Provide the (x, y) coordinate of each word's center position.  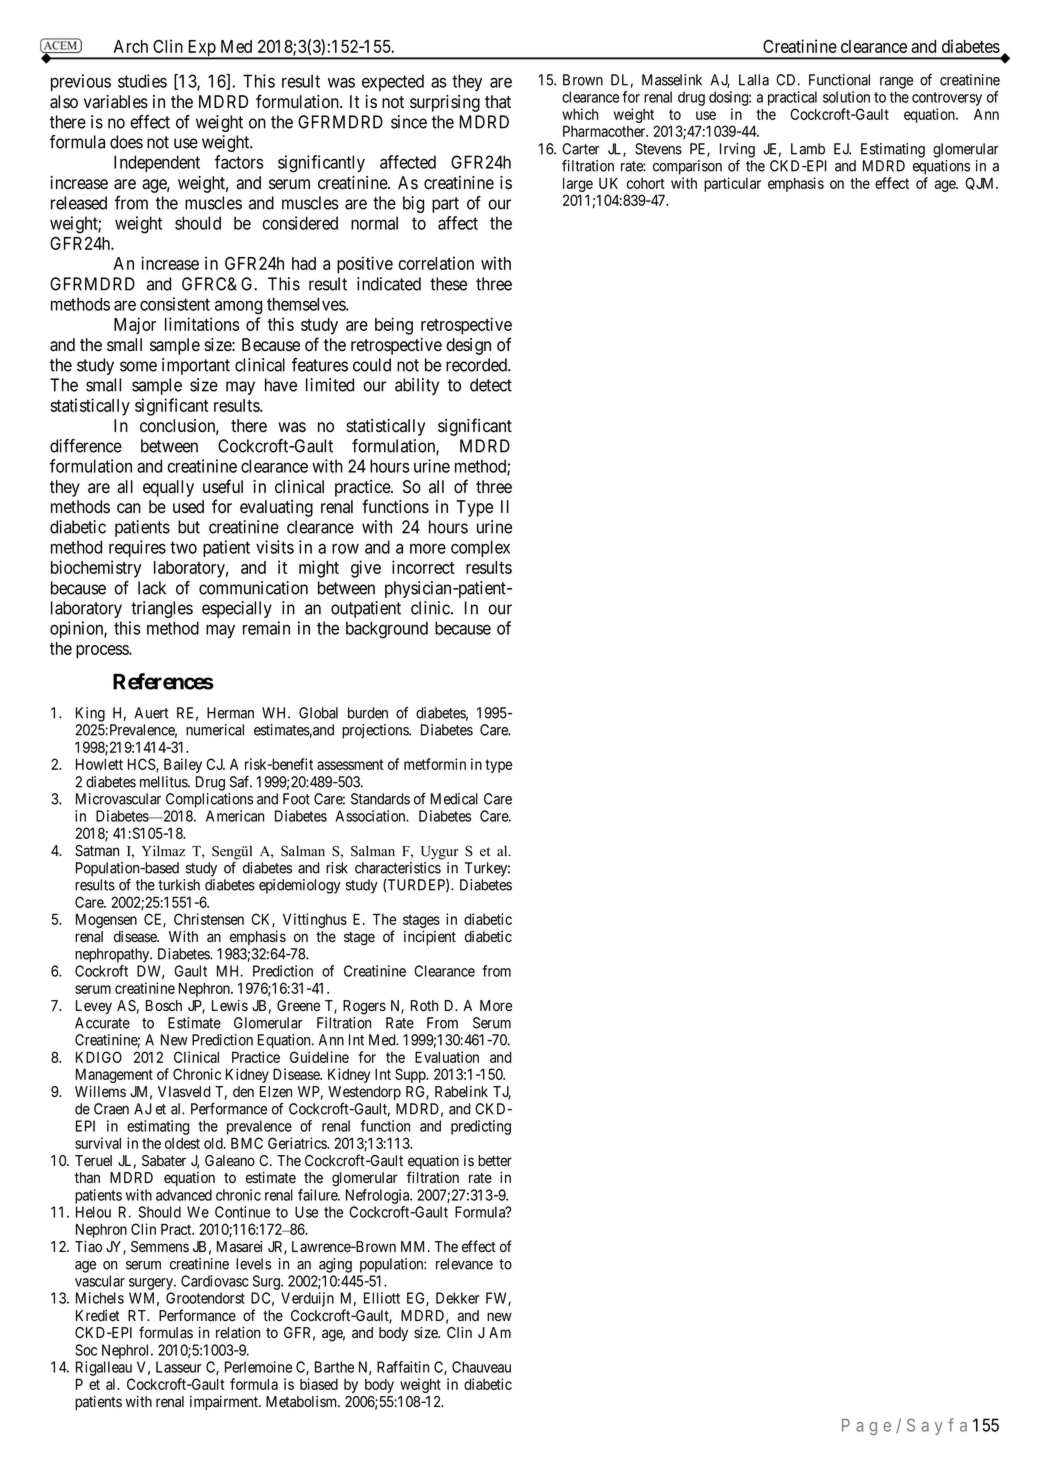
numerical (215, 730)
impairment (225, 1402)
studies (142, 81)
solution (846, 97)
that (498, 102)
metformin (435, 764)
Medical (454, 799)
